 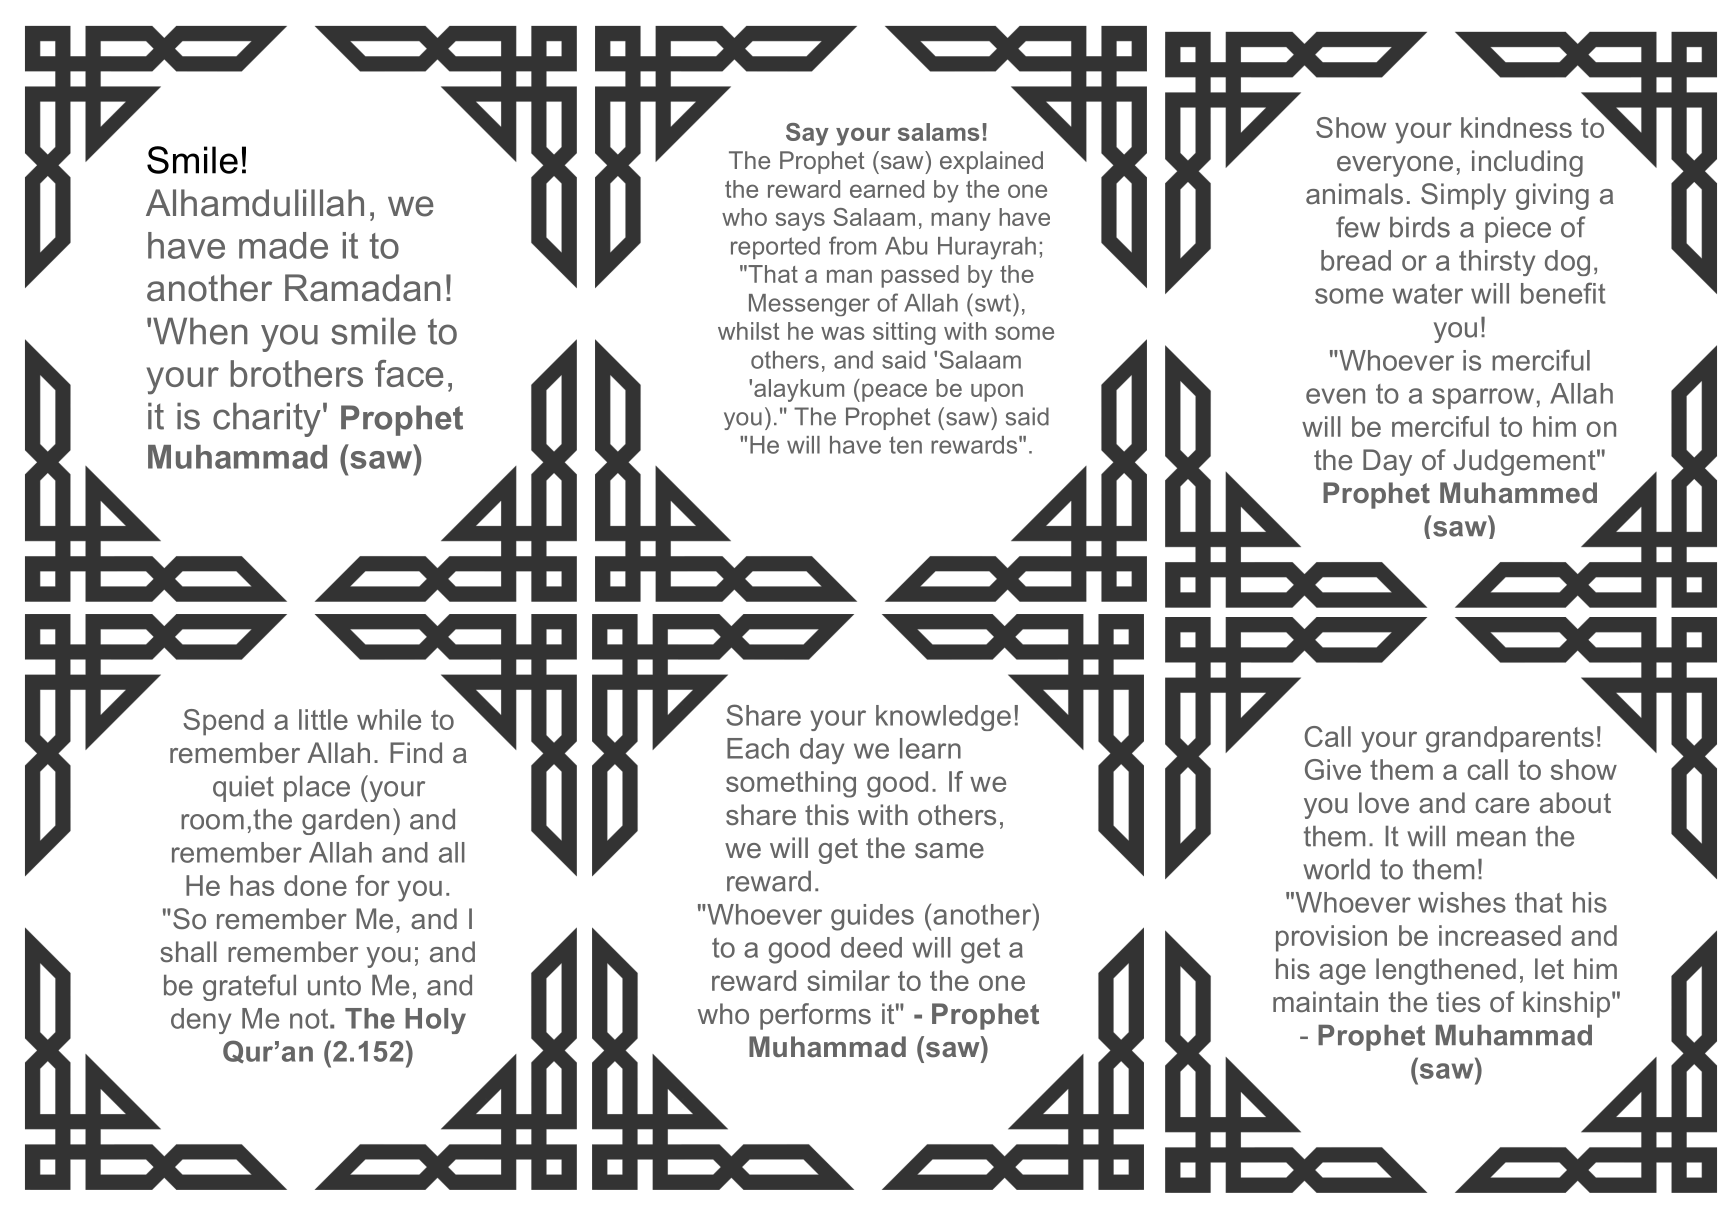 What do you see at coordinates (1458, 1002) in the page?
I see `ties` at bounding box center [1458, 1002].
